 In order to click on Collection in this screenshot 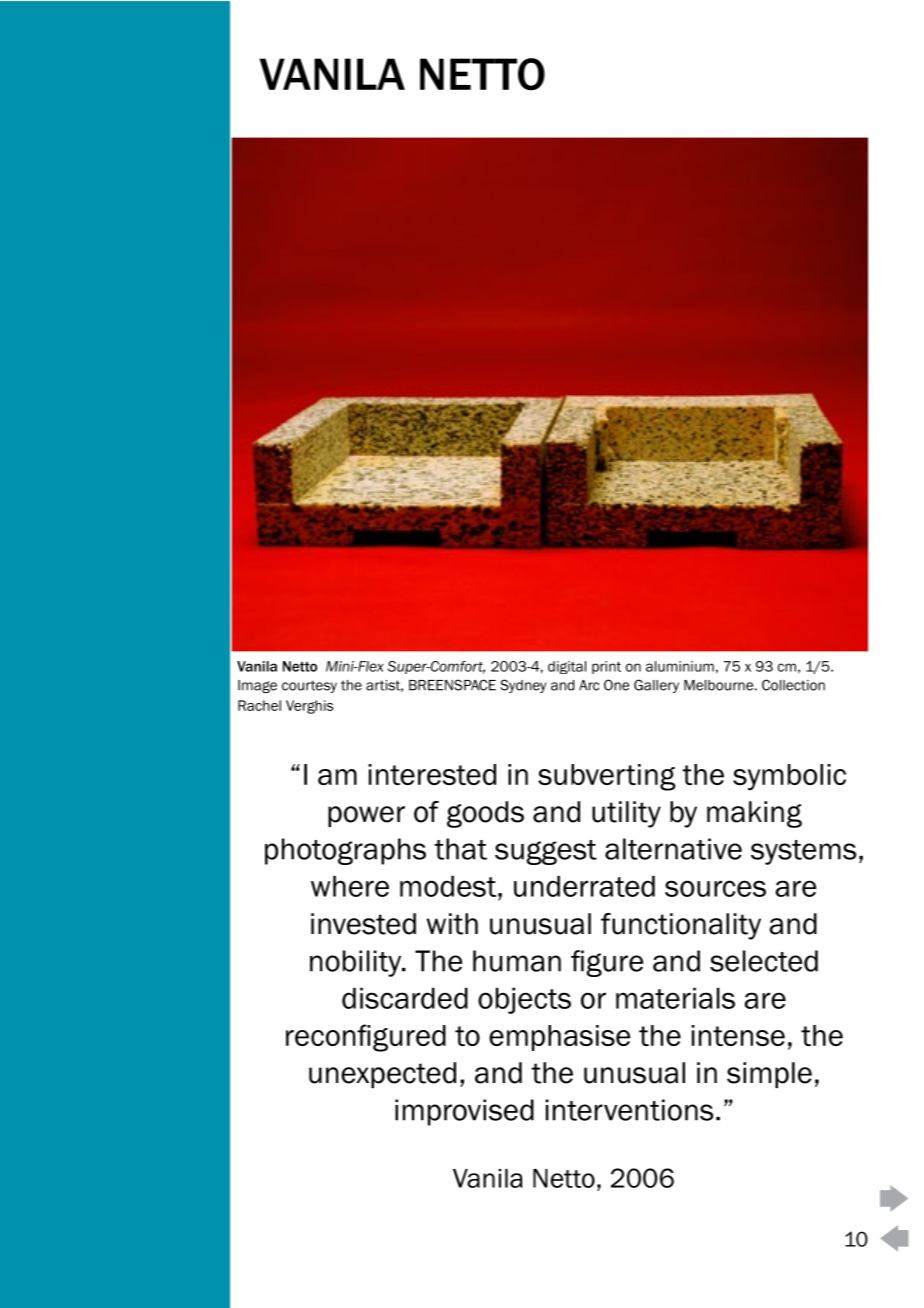, I will do `click(793, 685)`.
